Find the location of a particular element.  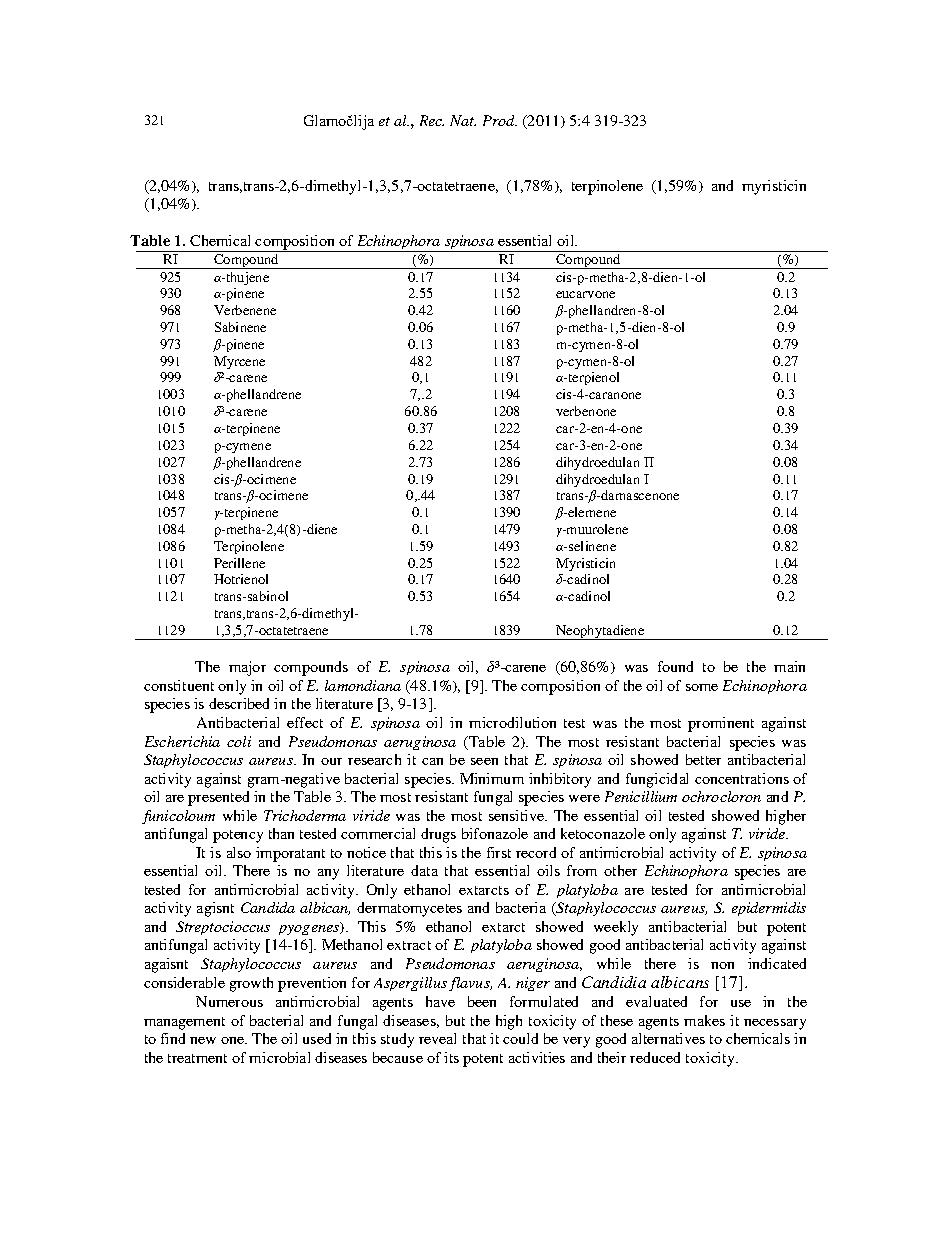

constituent is located at coordinates (179, 685).
